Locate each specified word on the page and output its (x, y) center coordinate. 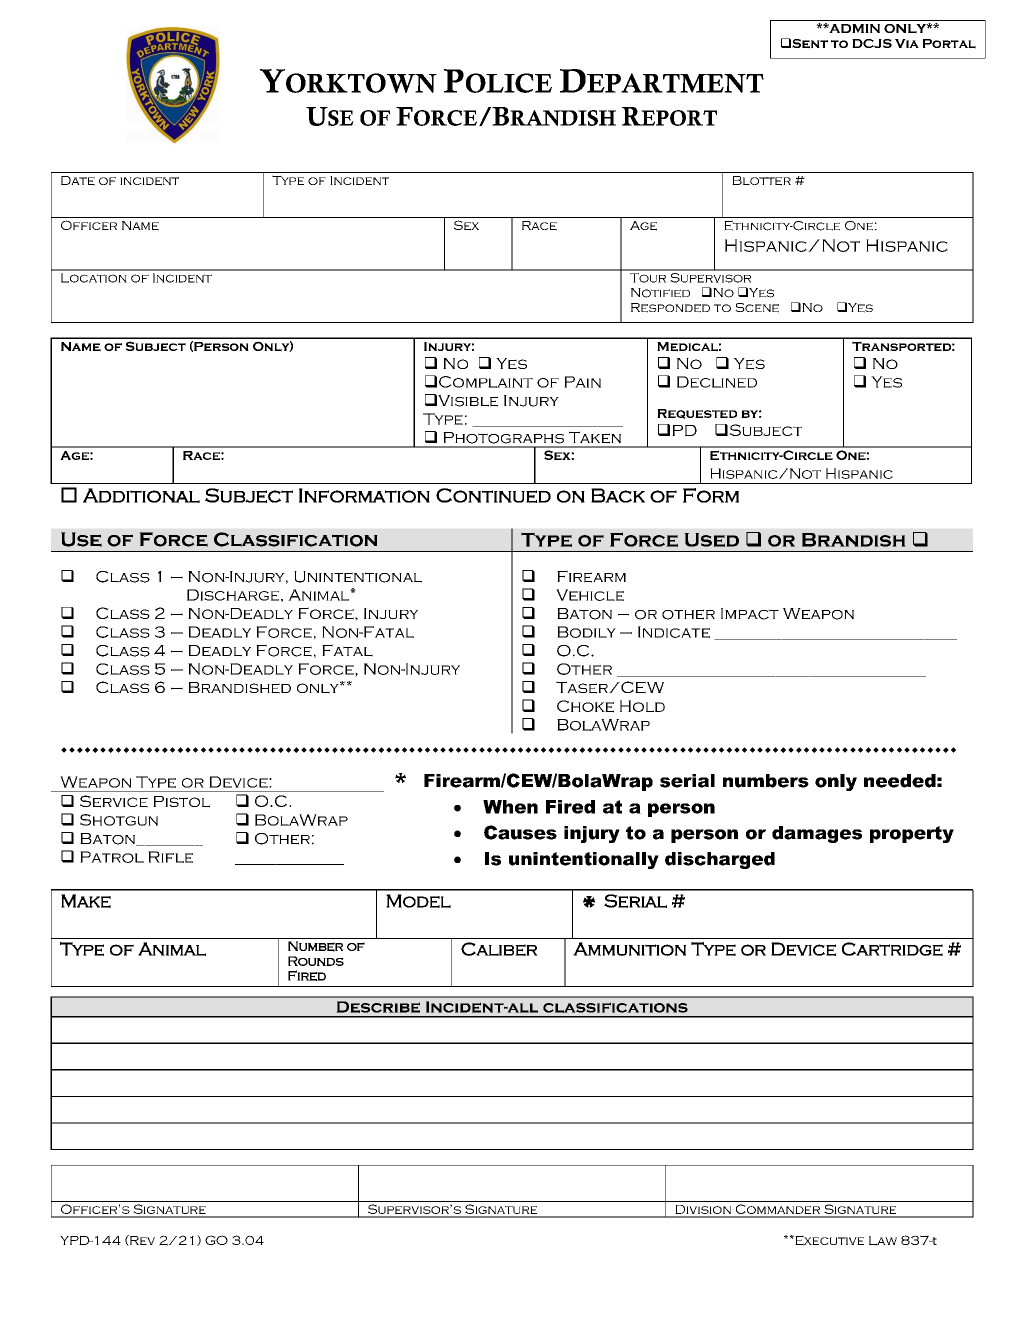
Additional (141, 495)
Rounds (316, 961)
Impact (750, 614)
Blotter (761, 181)
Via (907, 43)
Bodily (586, 632)
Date (78, 181)
